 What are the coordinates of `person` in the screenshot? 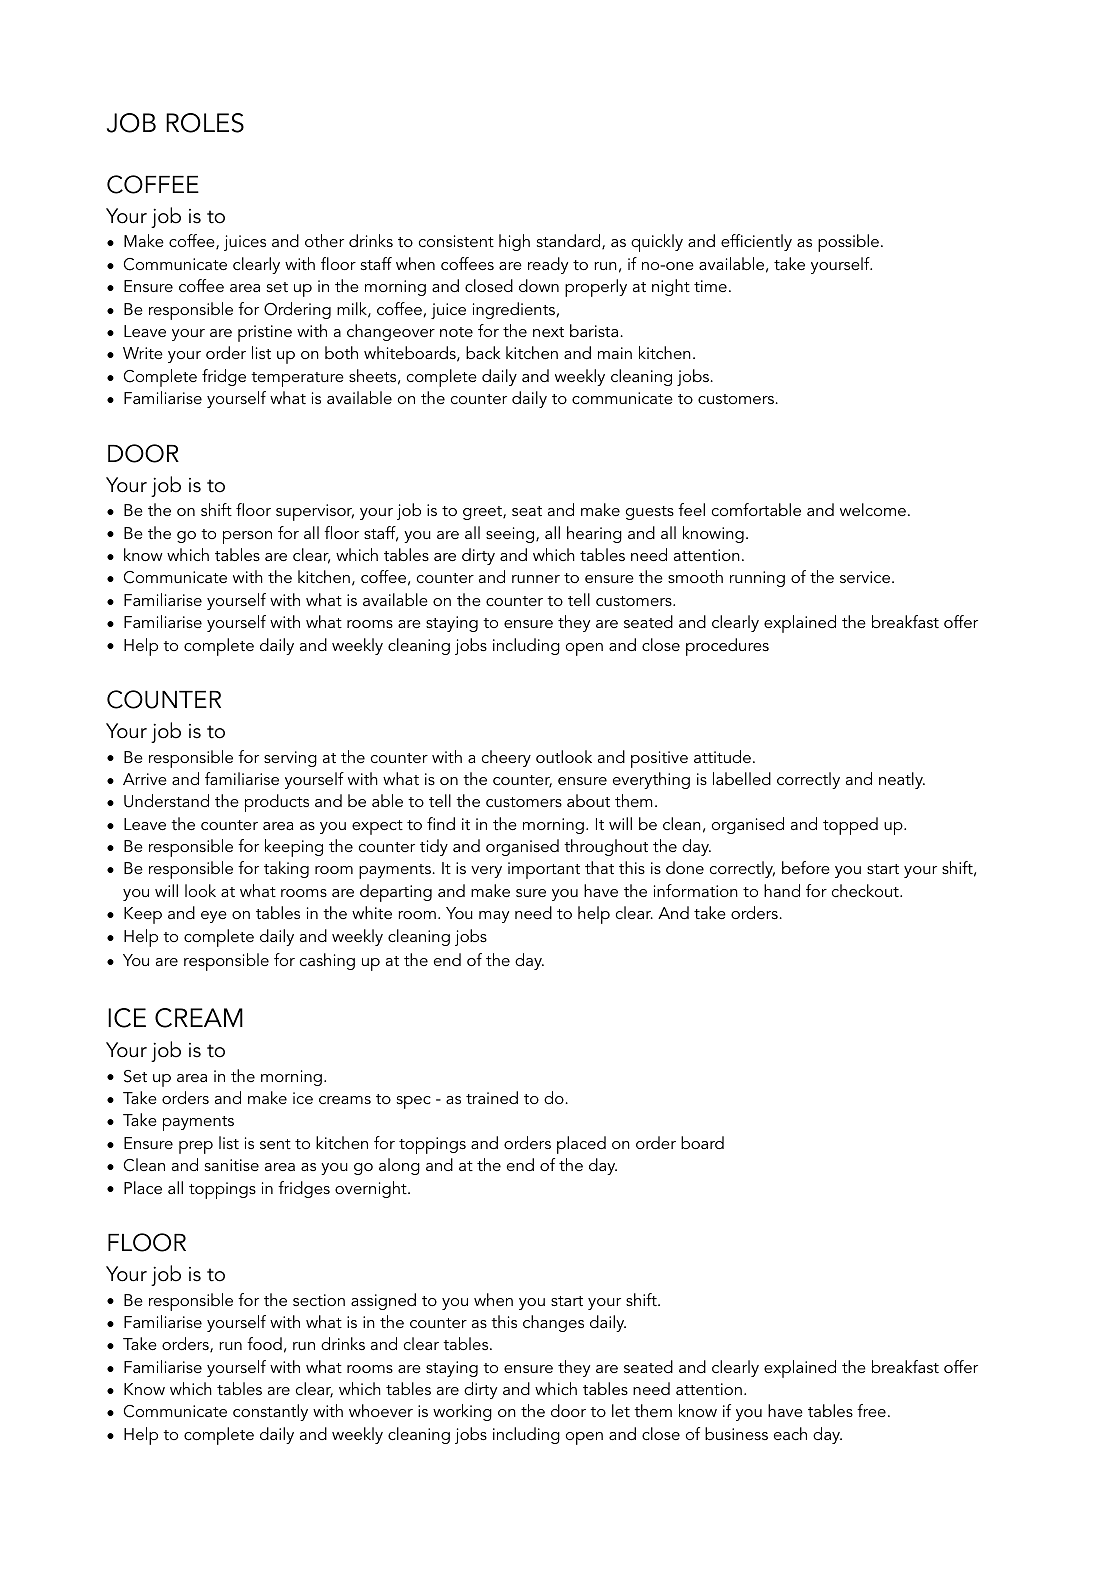 It's located at (247, 537).
